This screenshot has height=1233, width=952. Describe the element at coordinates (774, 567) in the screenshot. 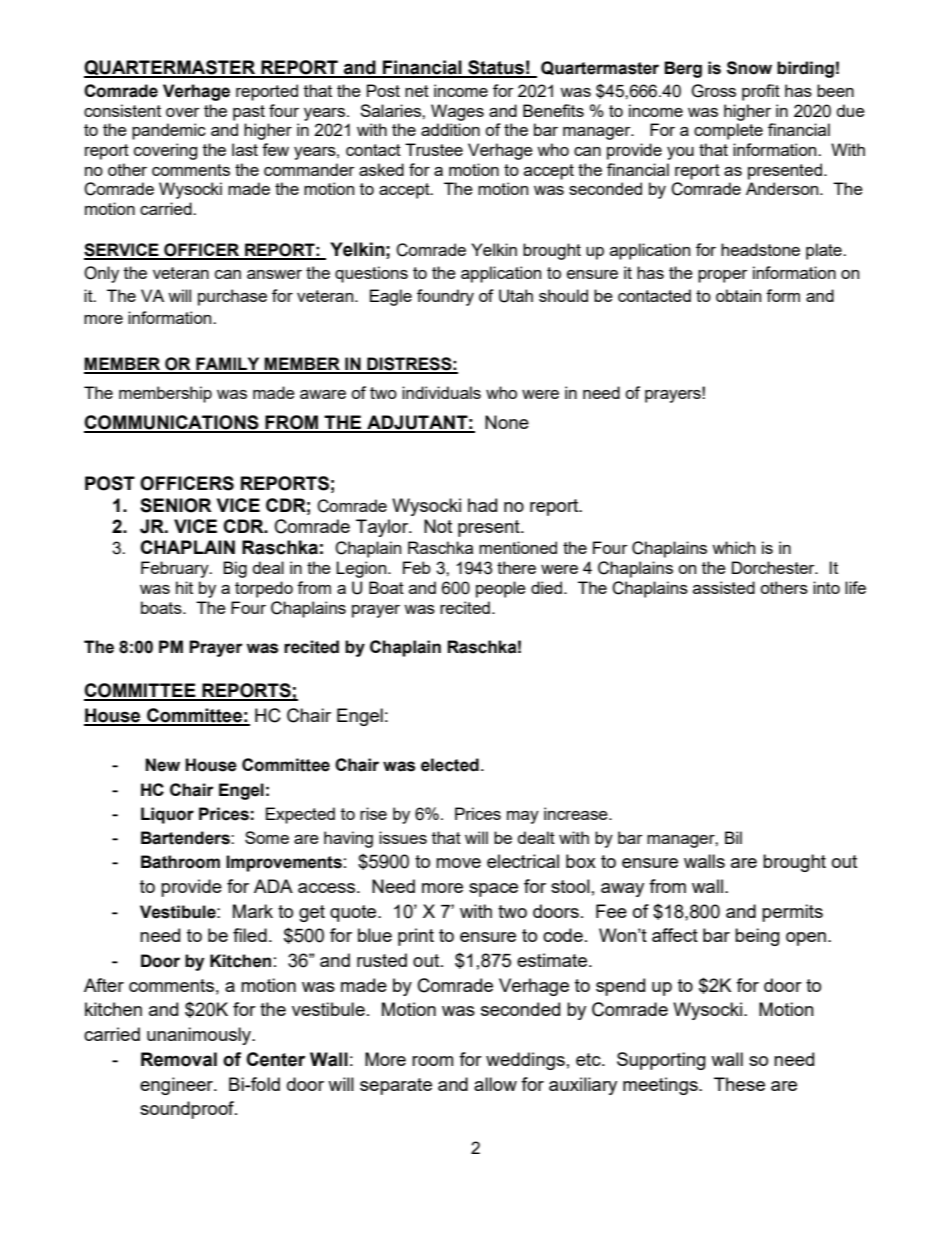

I see `Dorchester` at that location.
